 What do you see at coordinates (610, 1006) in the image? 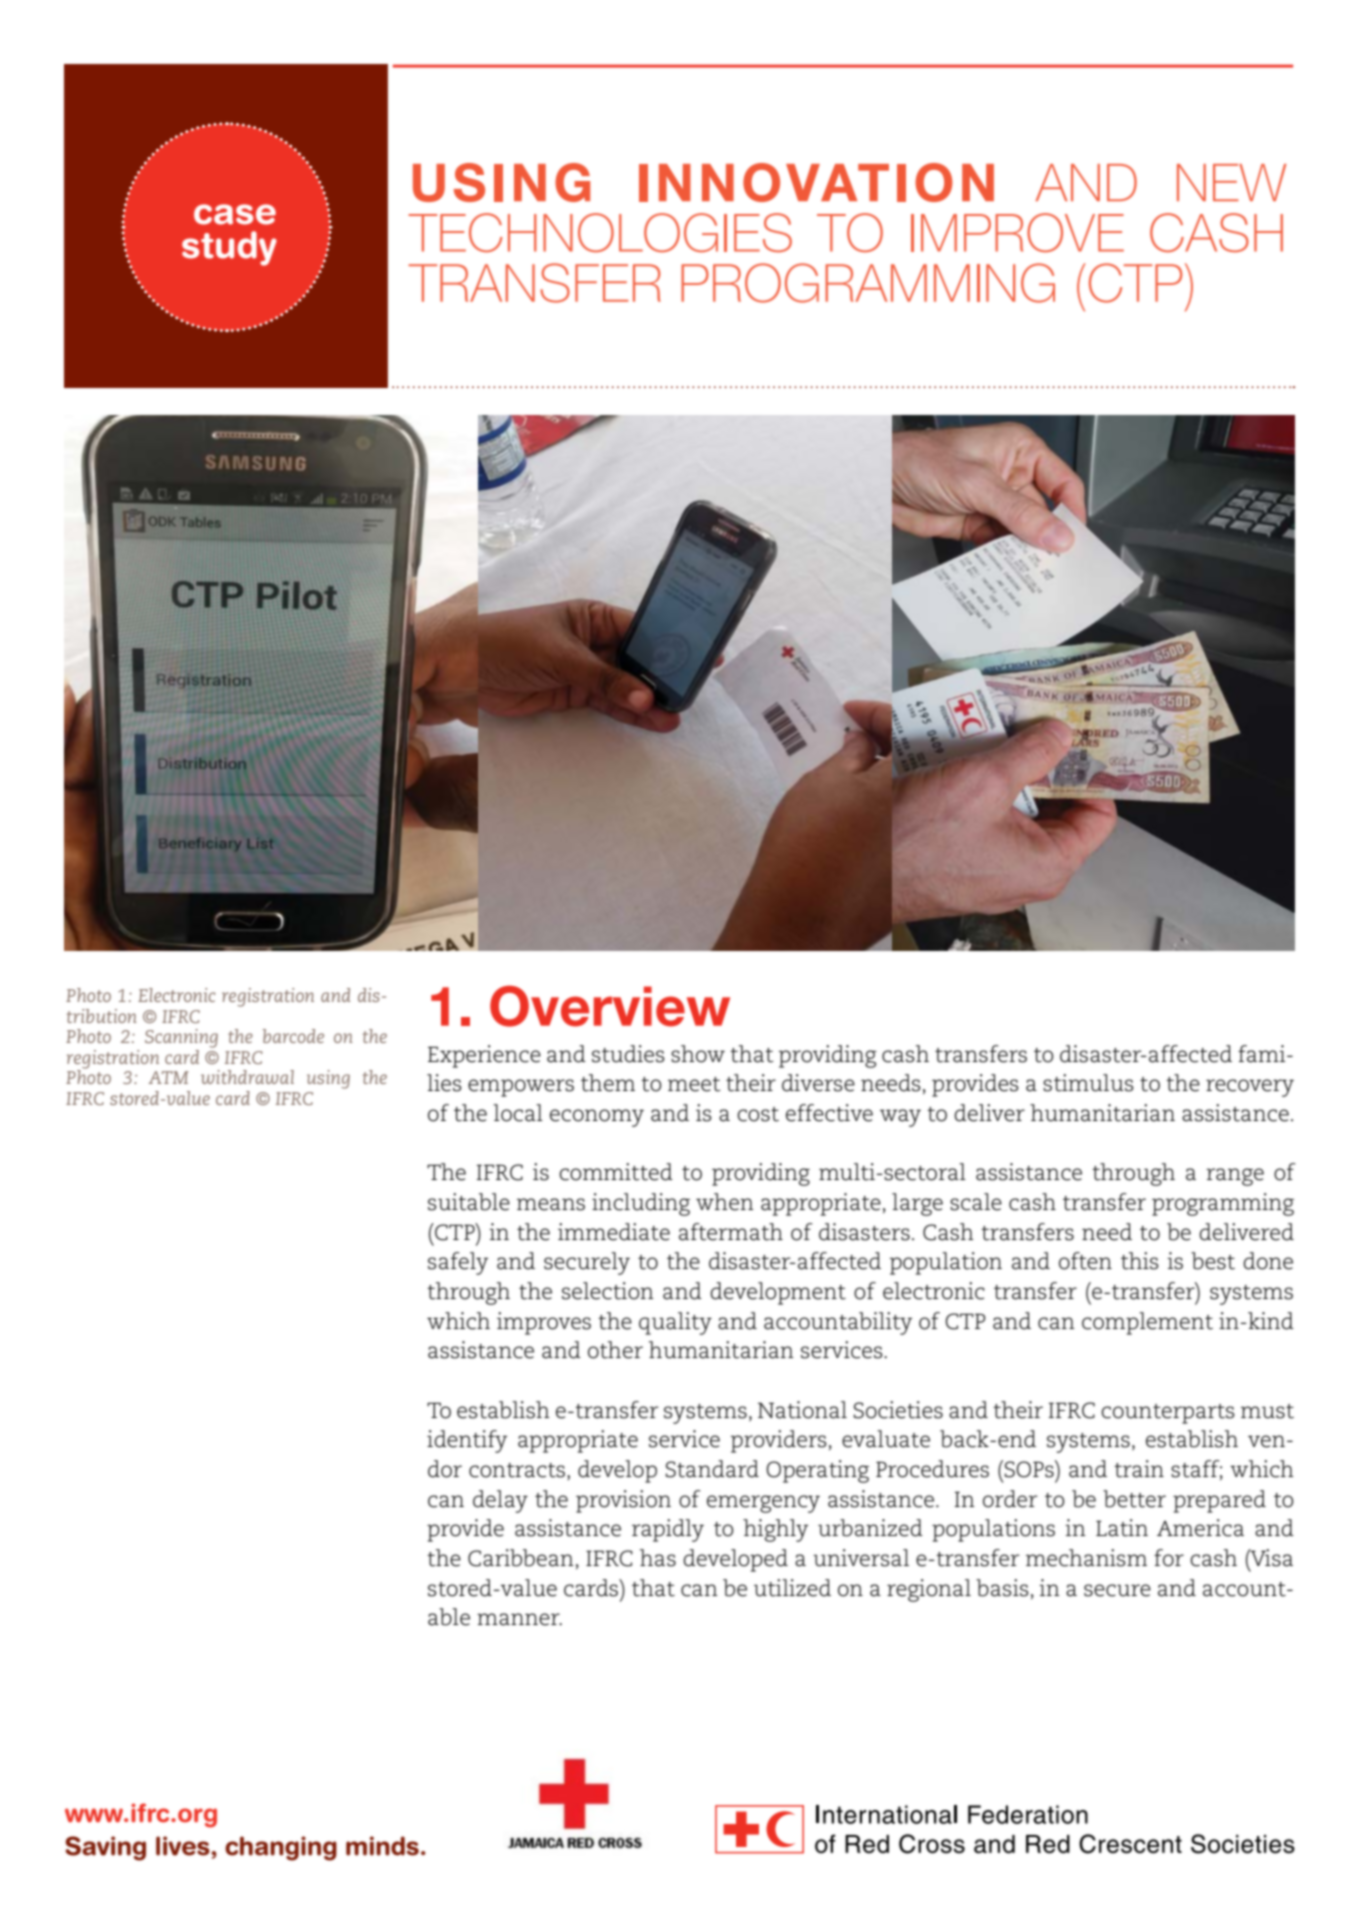
I see `Overview` at bounding box center [610, 1006].
